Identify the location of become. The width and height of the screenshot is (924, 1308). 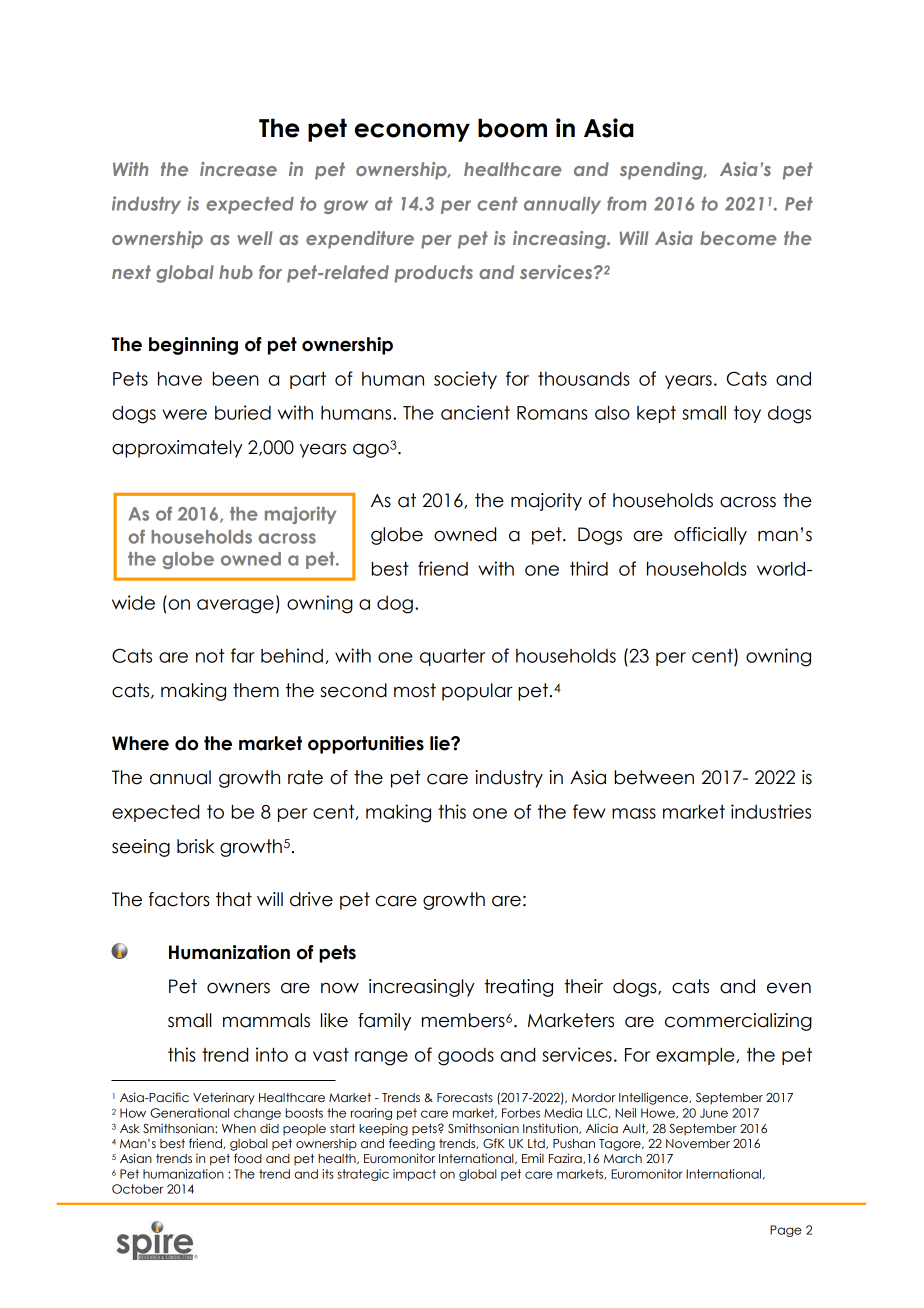
(738, 238).
